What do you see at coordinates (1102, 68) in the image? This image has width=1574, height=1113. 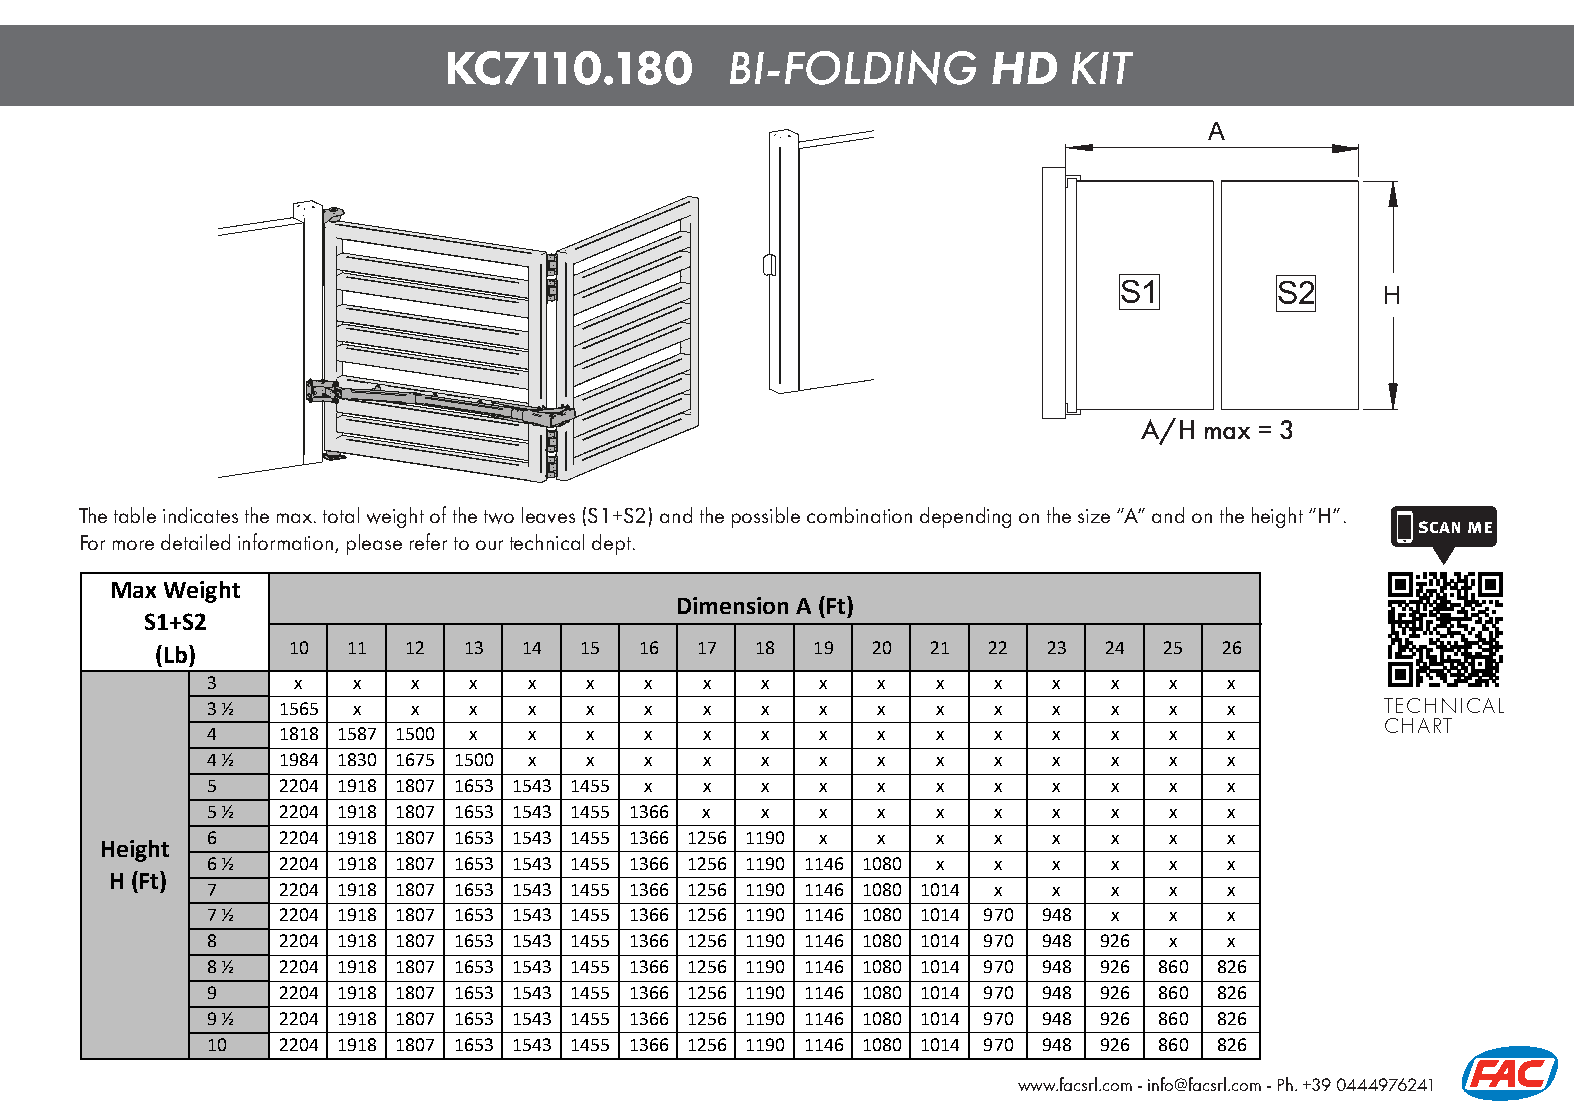 I see `KIT` at bounding box center [1102, 68].
